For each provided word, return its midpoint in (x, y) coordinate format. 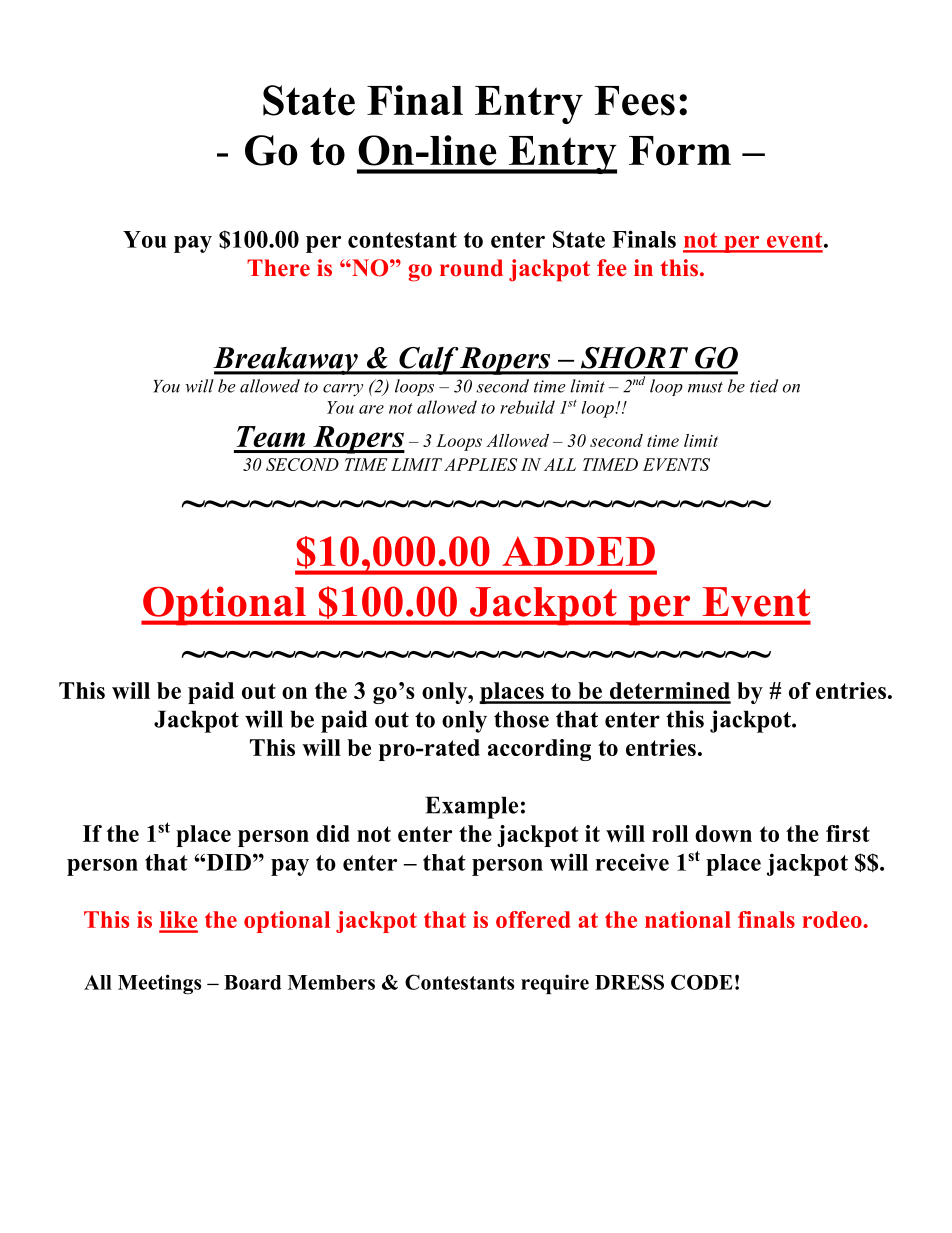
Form (680, 151)
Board (252, 982)
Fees (634, 101)
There (278, 268)
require (555, 984)
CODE (702, 982)
